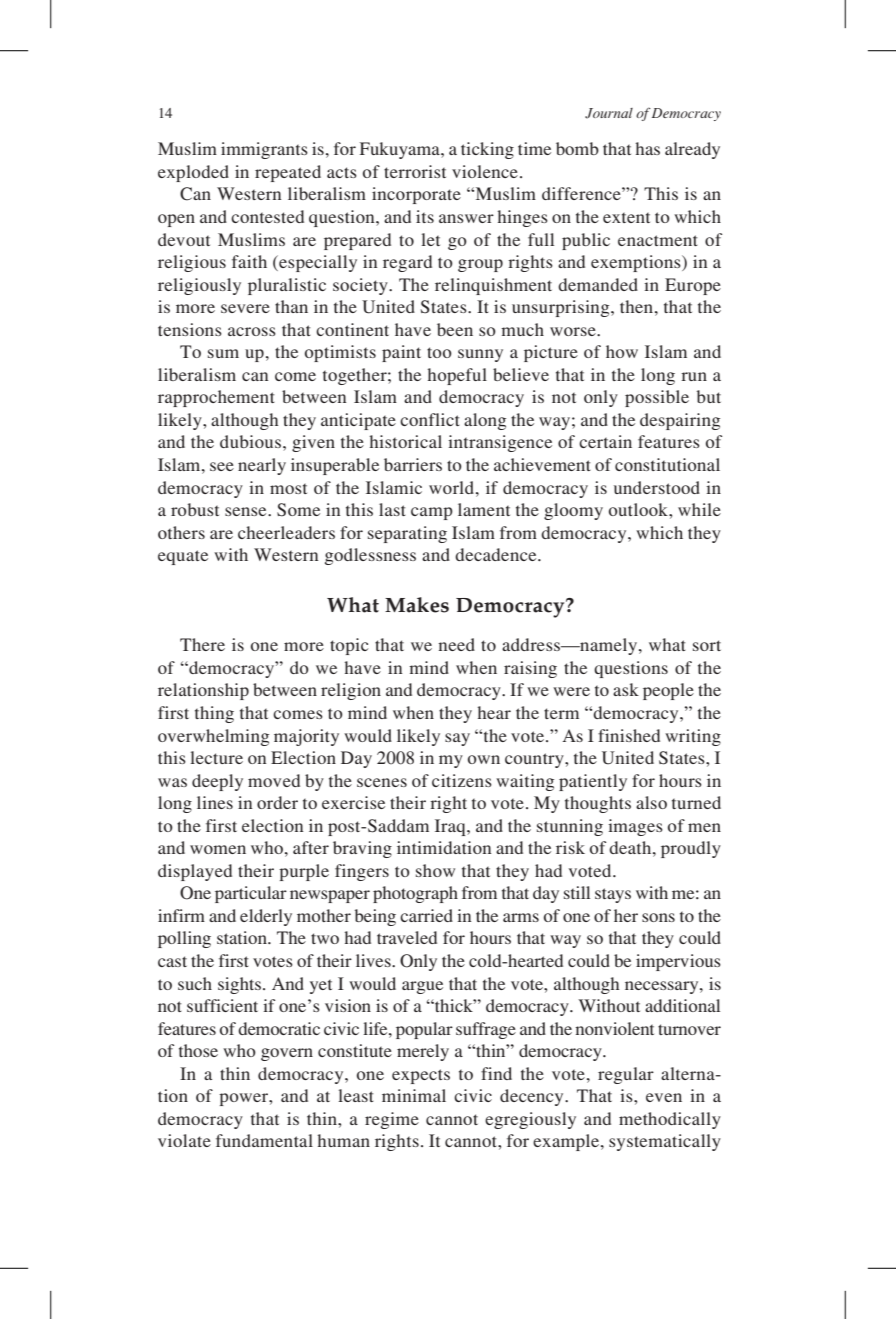  What do you see at coordinates (657, 398) in the screenshot?
I see `possible` at bounding box center [657, 398].
